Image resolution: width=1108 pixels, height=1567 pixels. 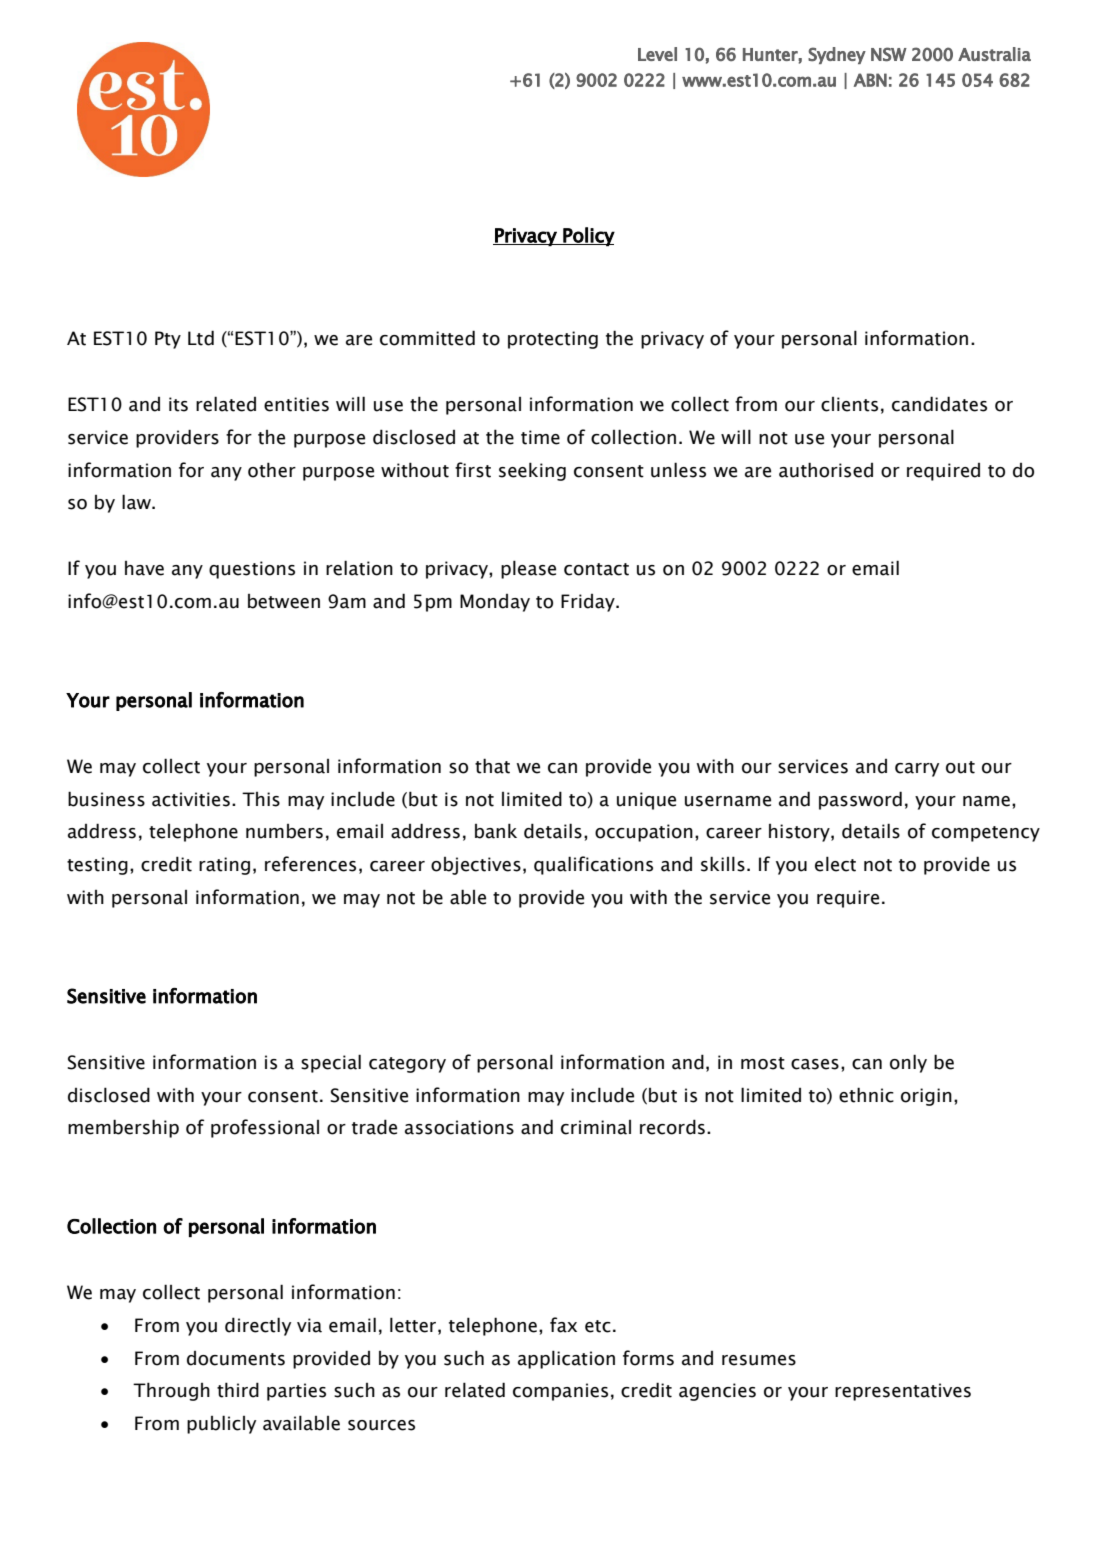 I want to click on law, so click(x=137, y=502).
